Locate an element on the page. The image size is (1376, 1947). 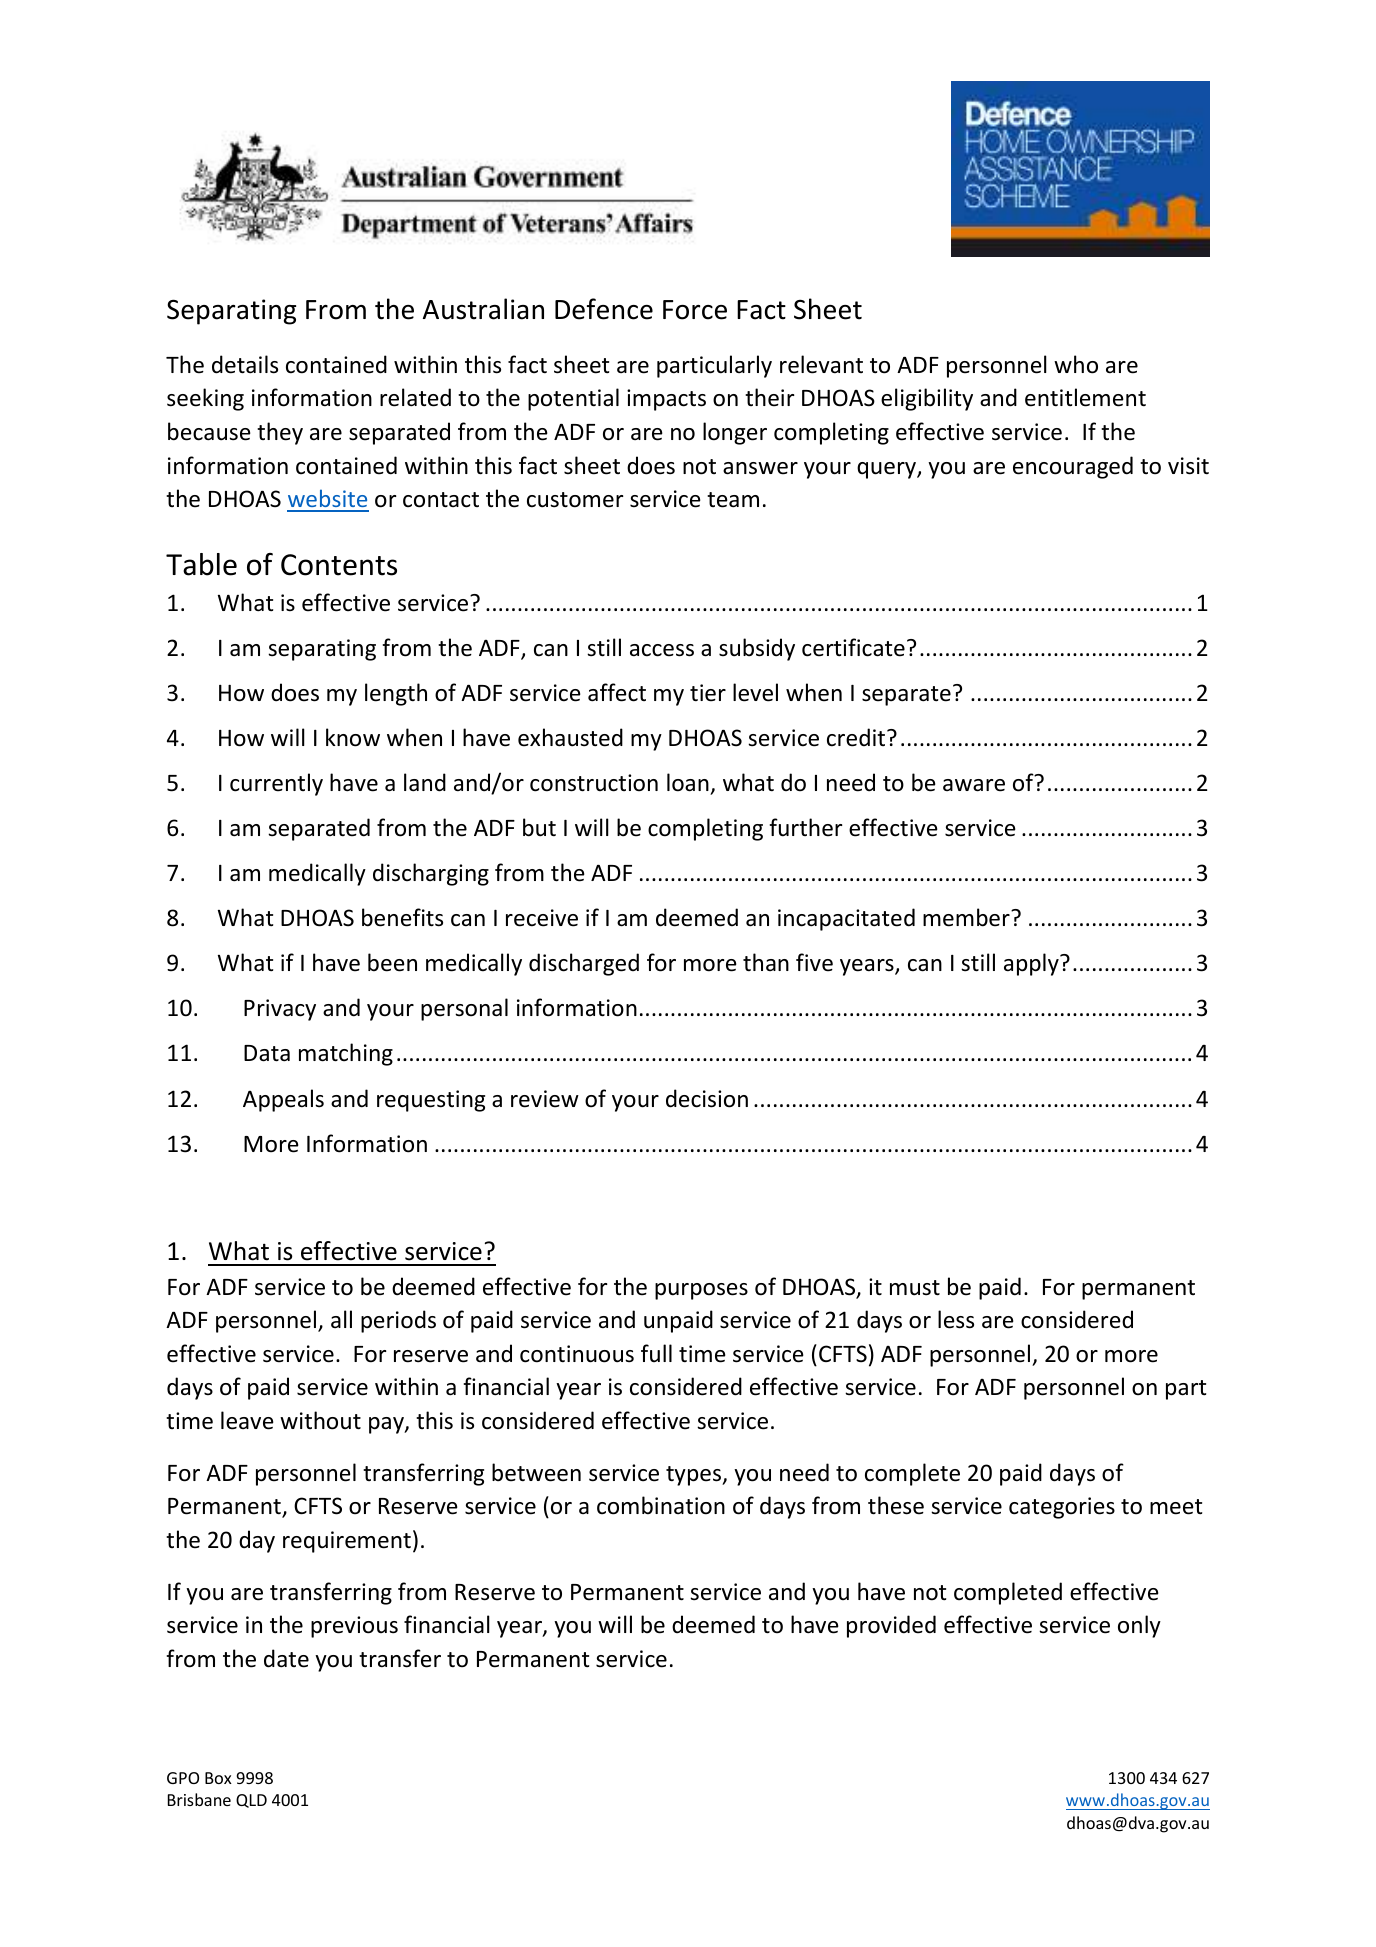
details is located at coordinates (245, 364).
